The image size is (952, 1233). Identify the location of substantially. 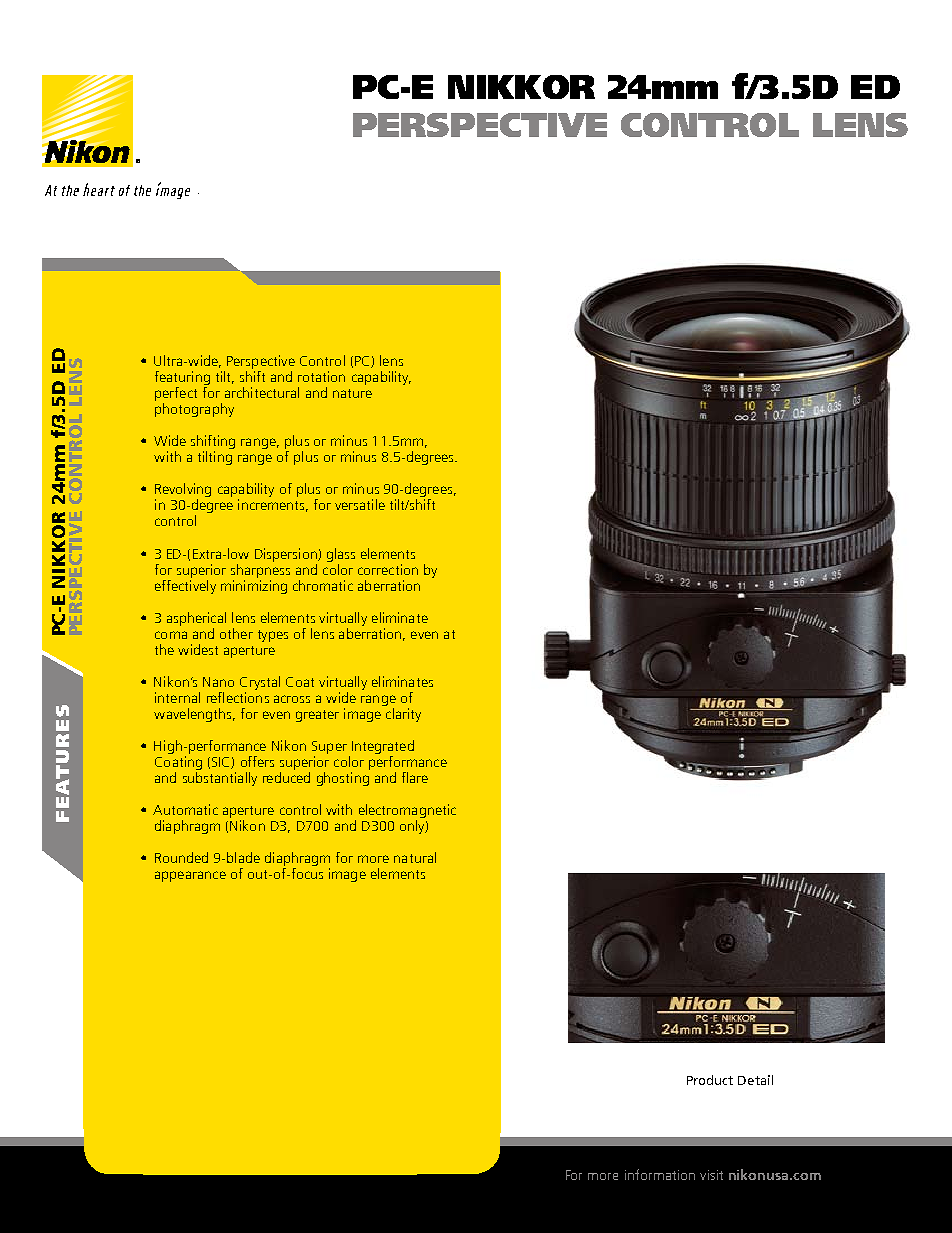
(220, 777).
